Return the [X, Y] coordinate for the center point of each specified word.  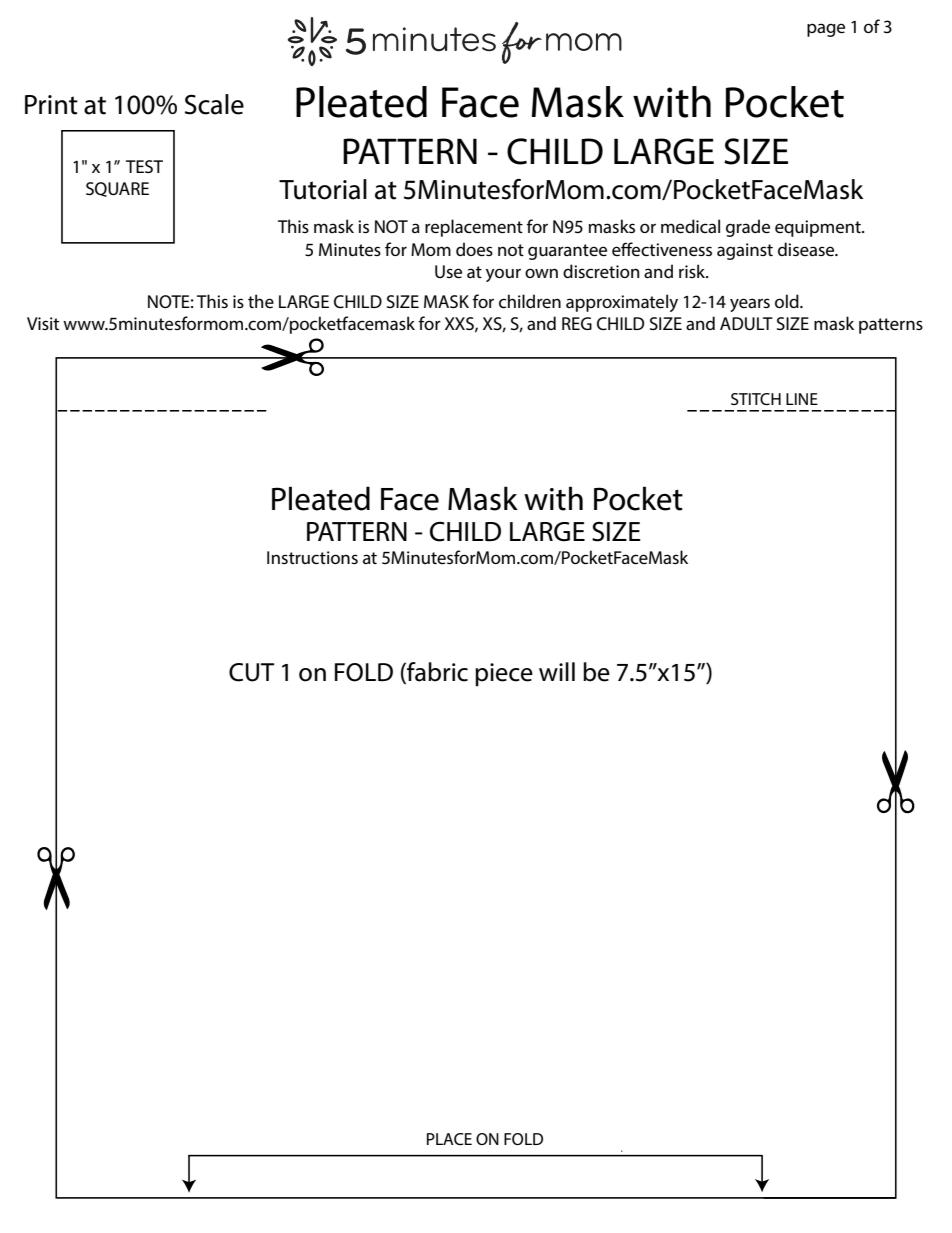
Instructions [312, 557]
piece [504, 675]
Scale [214, 104]
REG [577, 323]
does [474, 249]
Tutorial [323, 189]
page [826, 30]
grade [748, 228]
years [750, 305]
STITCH [756, 399]
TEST [144, 166]
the [261, 301]
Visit [43, 323]
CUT [251, 672]
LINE [802, 399]
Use [448, 271]
